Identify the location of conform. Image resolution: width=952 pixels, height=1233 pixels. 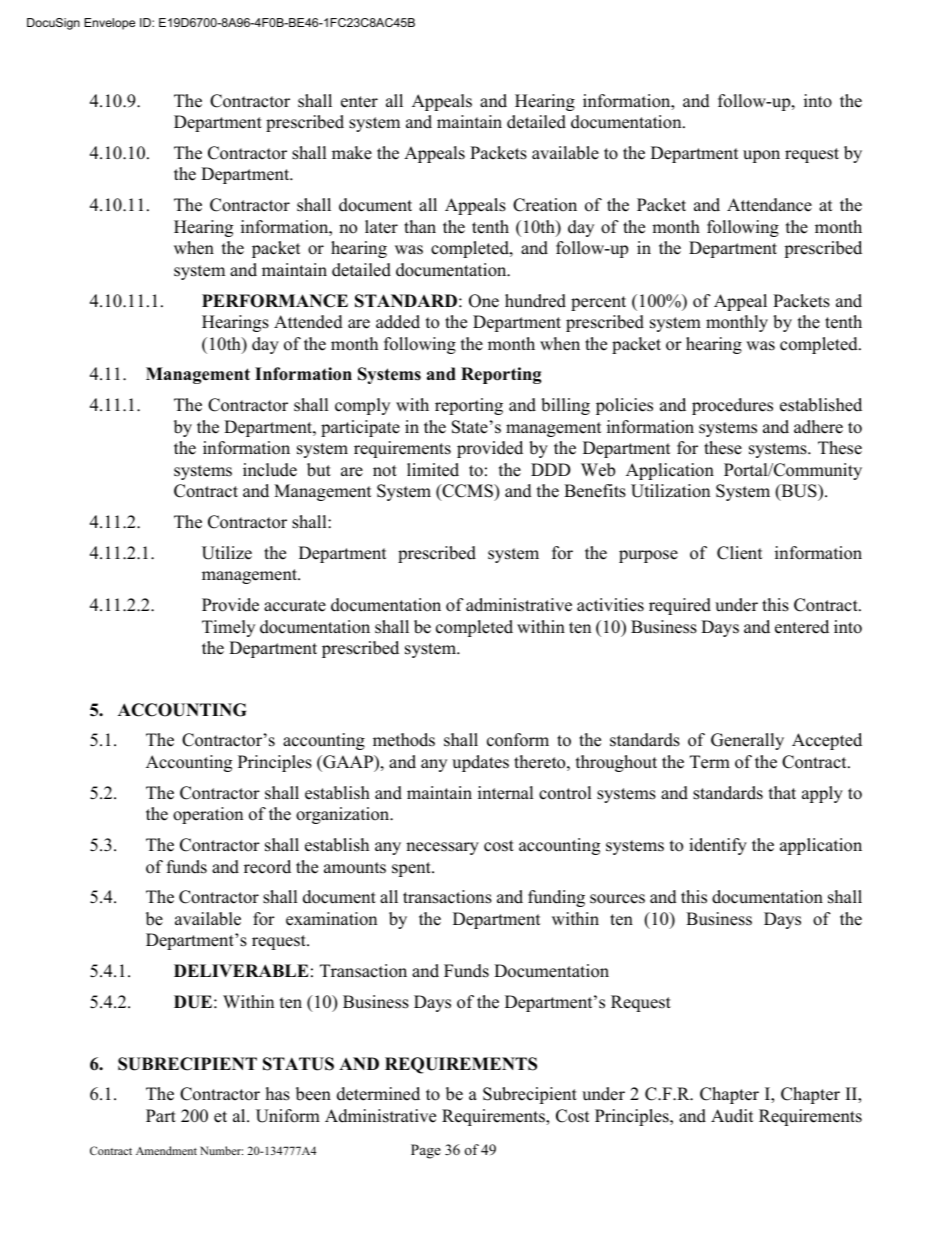
(518, 740).
